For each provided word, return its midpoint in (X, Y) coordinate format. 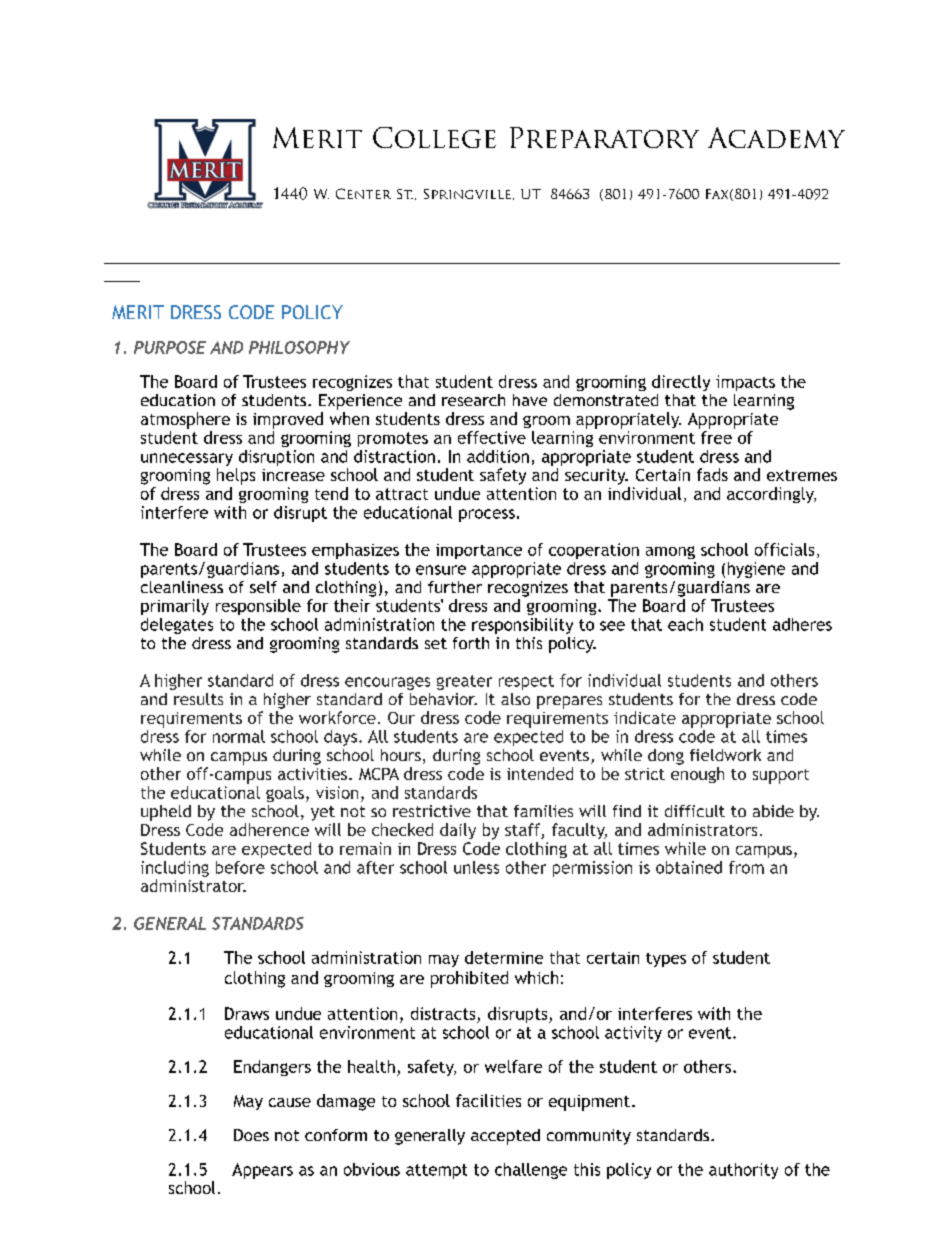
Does (251, 1135)
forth (471, 643)
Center (363, 193)
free (716, 437)
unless (476, 867)
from (746, 867)
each (685, 624)
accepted (505, 1137)
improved (288, 420)
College (434, 137)
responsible (258, 607)
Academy (776, 137)
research (473, 400)
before (240, 867)
